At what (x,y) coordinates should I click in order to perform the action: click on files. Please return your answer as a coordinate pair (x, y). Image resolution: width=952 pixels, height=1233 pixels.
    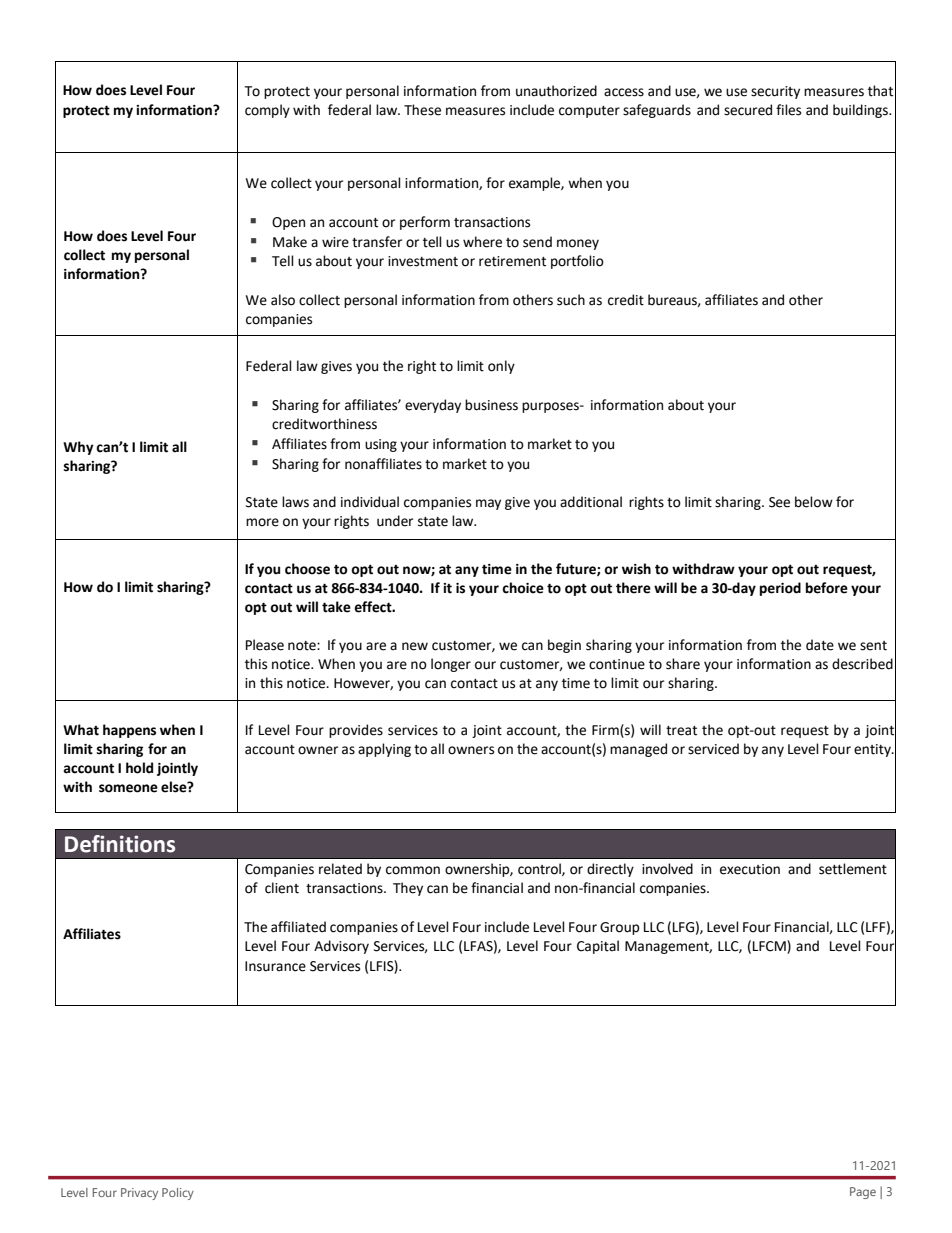
    Looking at the image, I should click on (788, 110).
